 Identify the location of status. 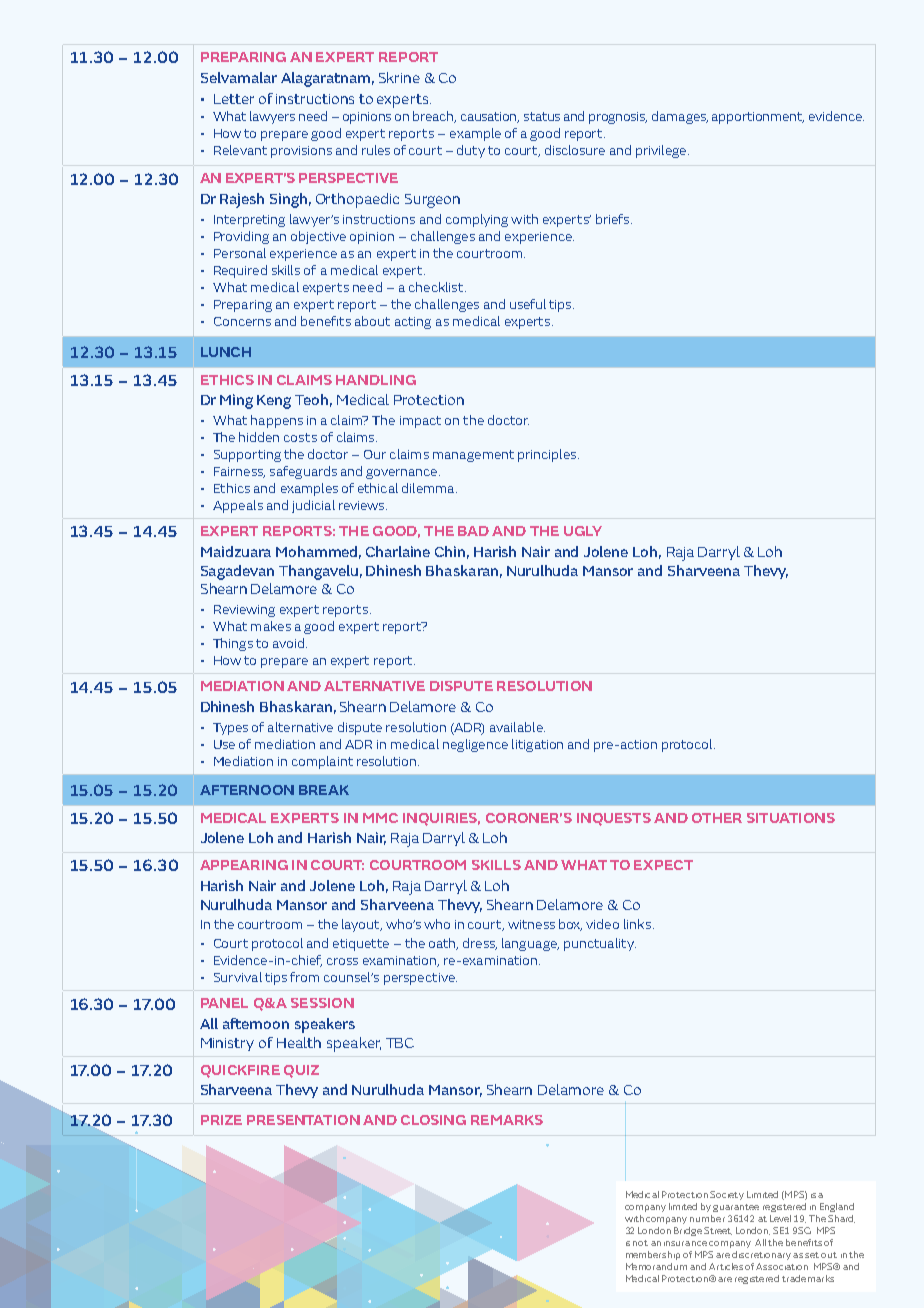
(542, 116).
